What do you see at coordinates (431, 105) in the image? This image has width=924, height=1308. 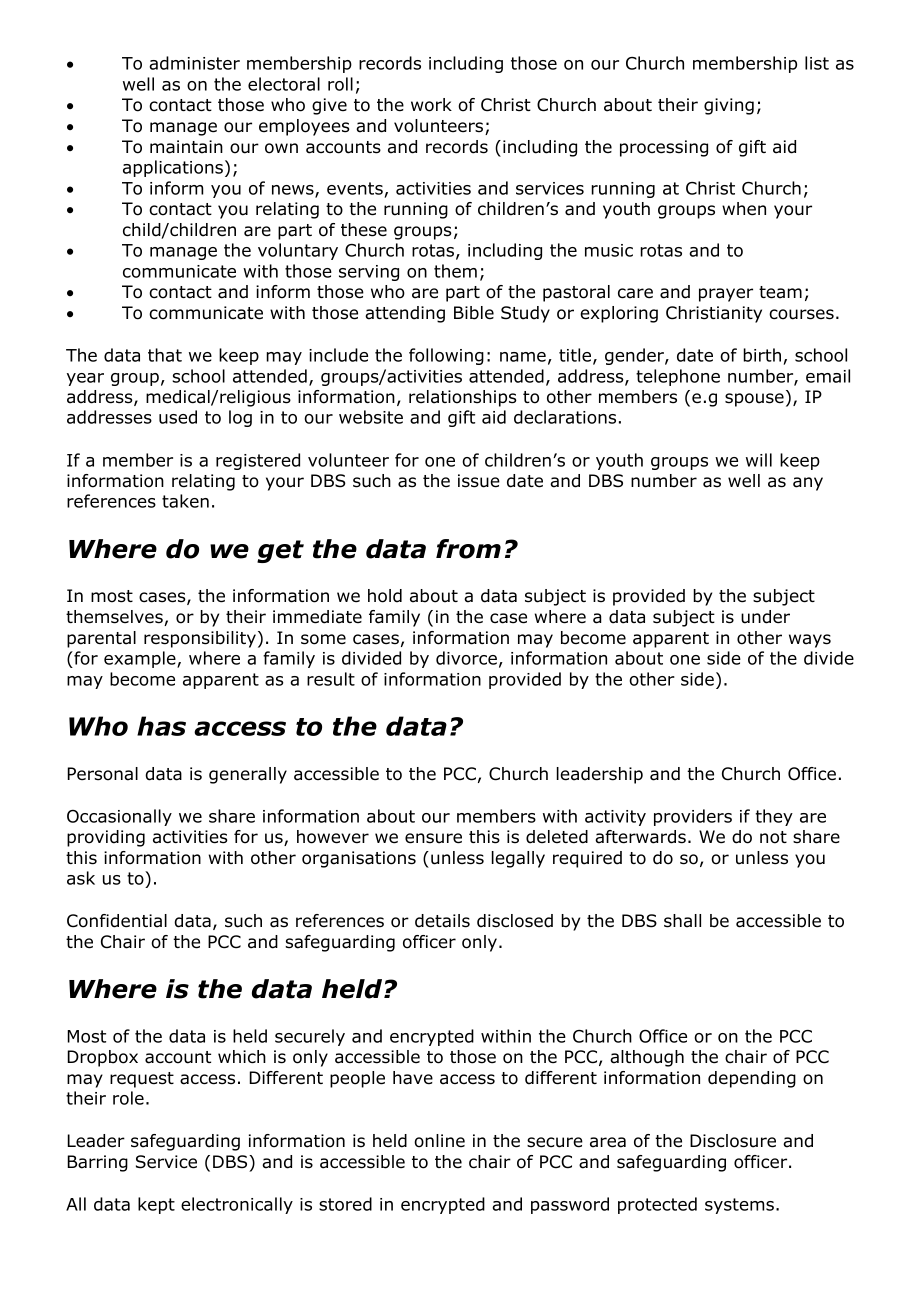 I see `work` at bounding box center [431, 105].
